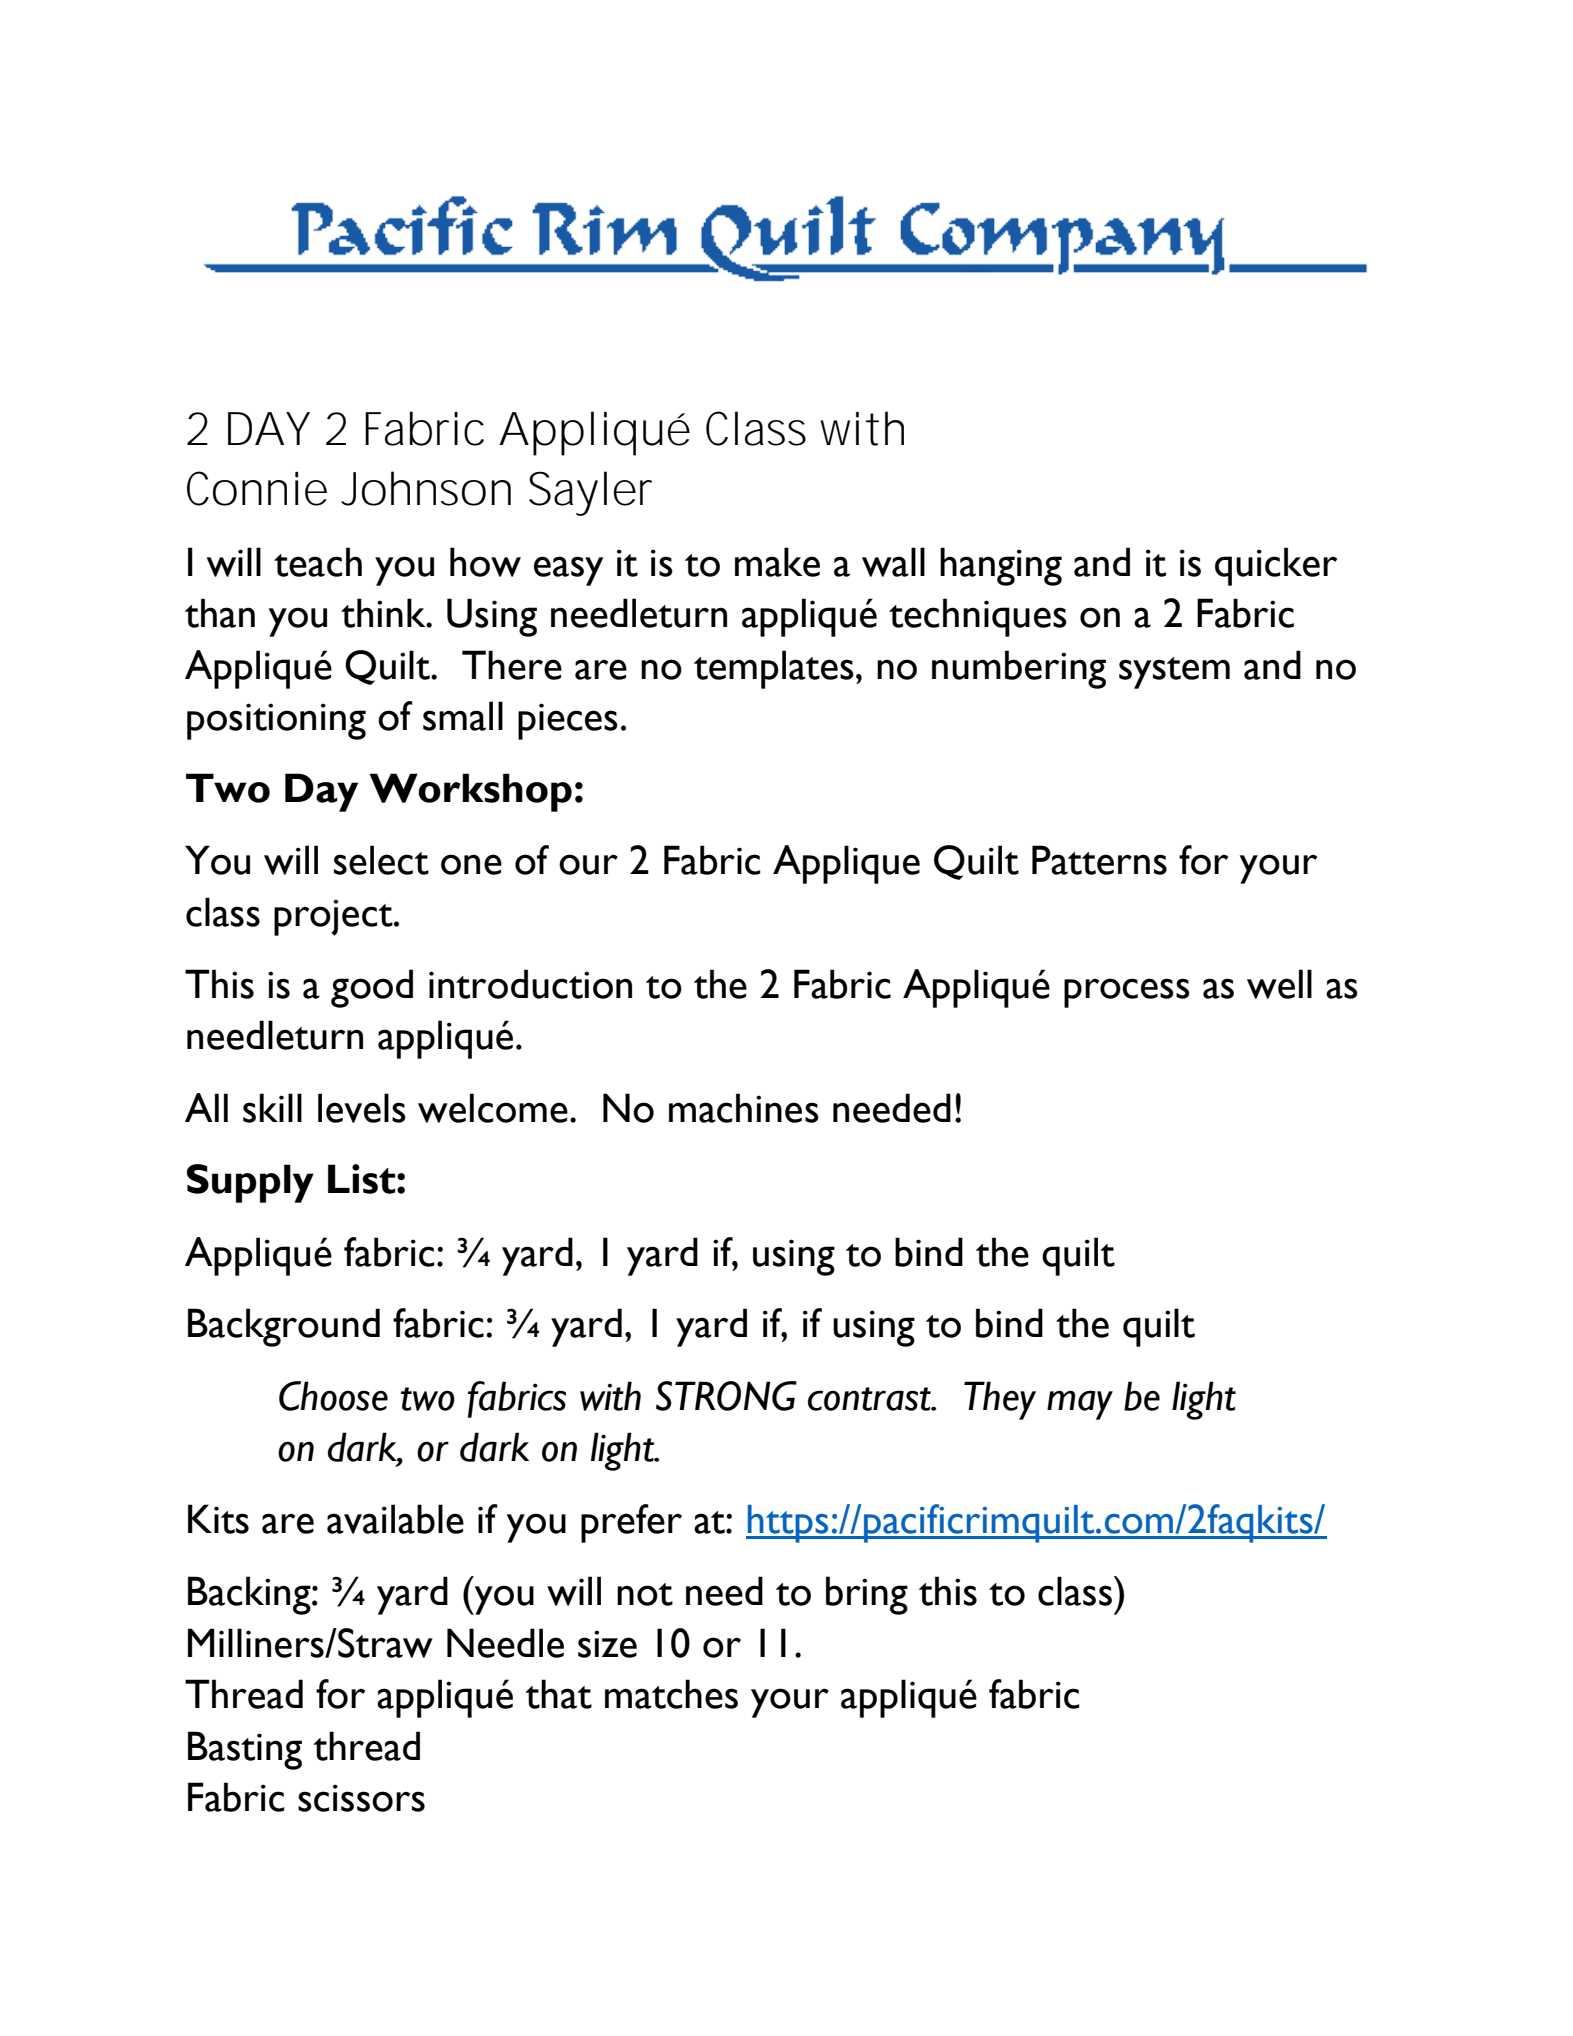 This screenshot has height=2036, width=1573. Describe the element at coordinates (744, 1108) in the screenshot. I see `machines` at that location.
